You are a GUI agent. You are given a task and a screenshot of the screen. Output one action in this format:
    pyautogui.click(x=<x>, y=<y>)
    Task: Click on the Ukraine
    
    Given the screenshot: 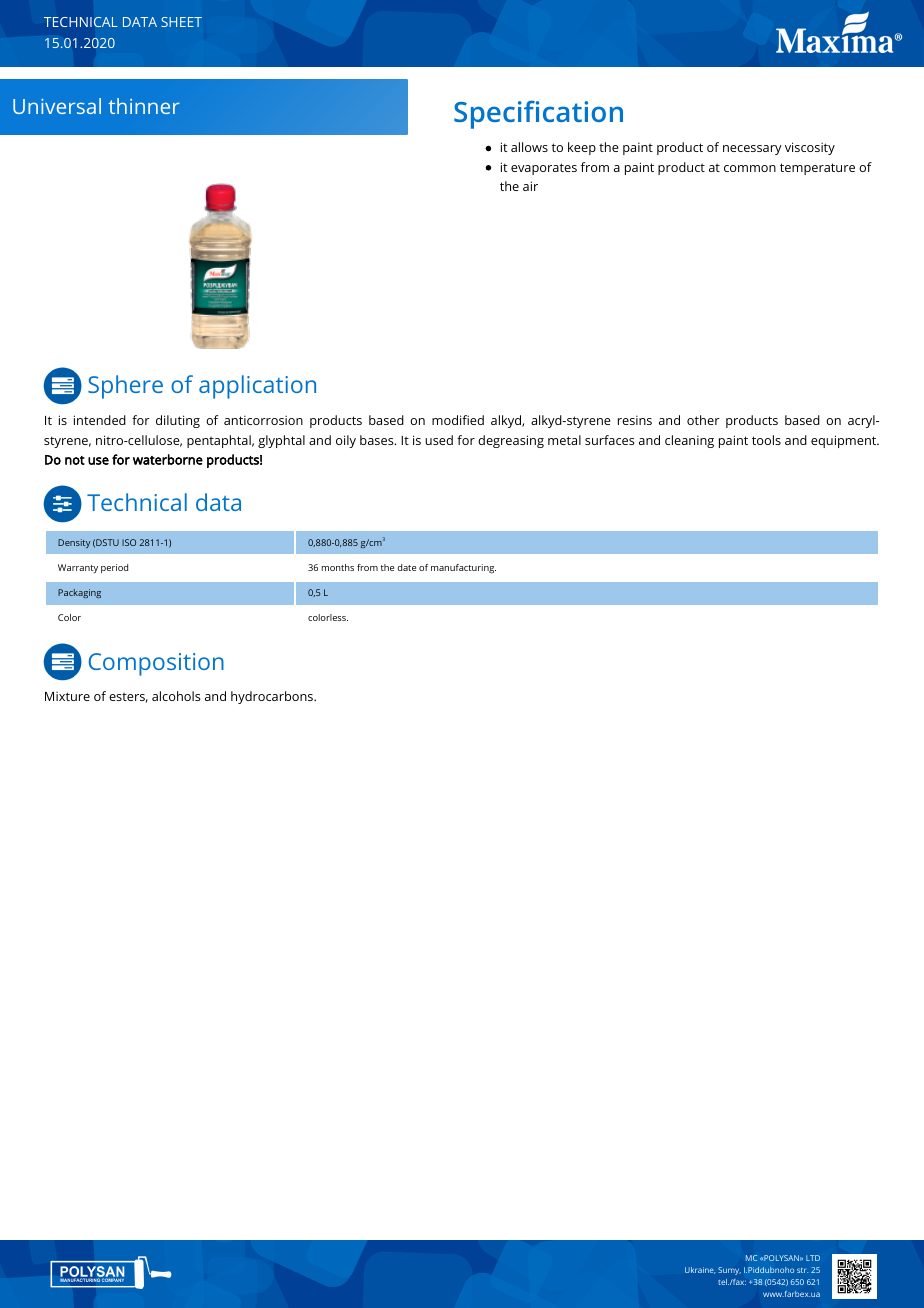 What is the action you would take?
    pyautogui.click(x=700, y=1270)
